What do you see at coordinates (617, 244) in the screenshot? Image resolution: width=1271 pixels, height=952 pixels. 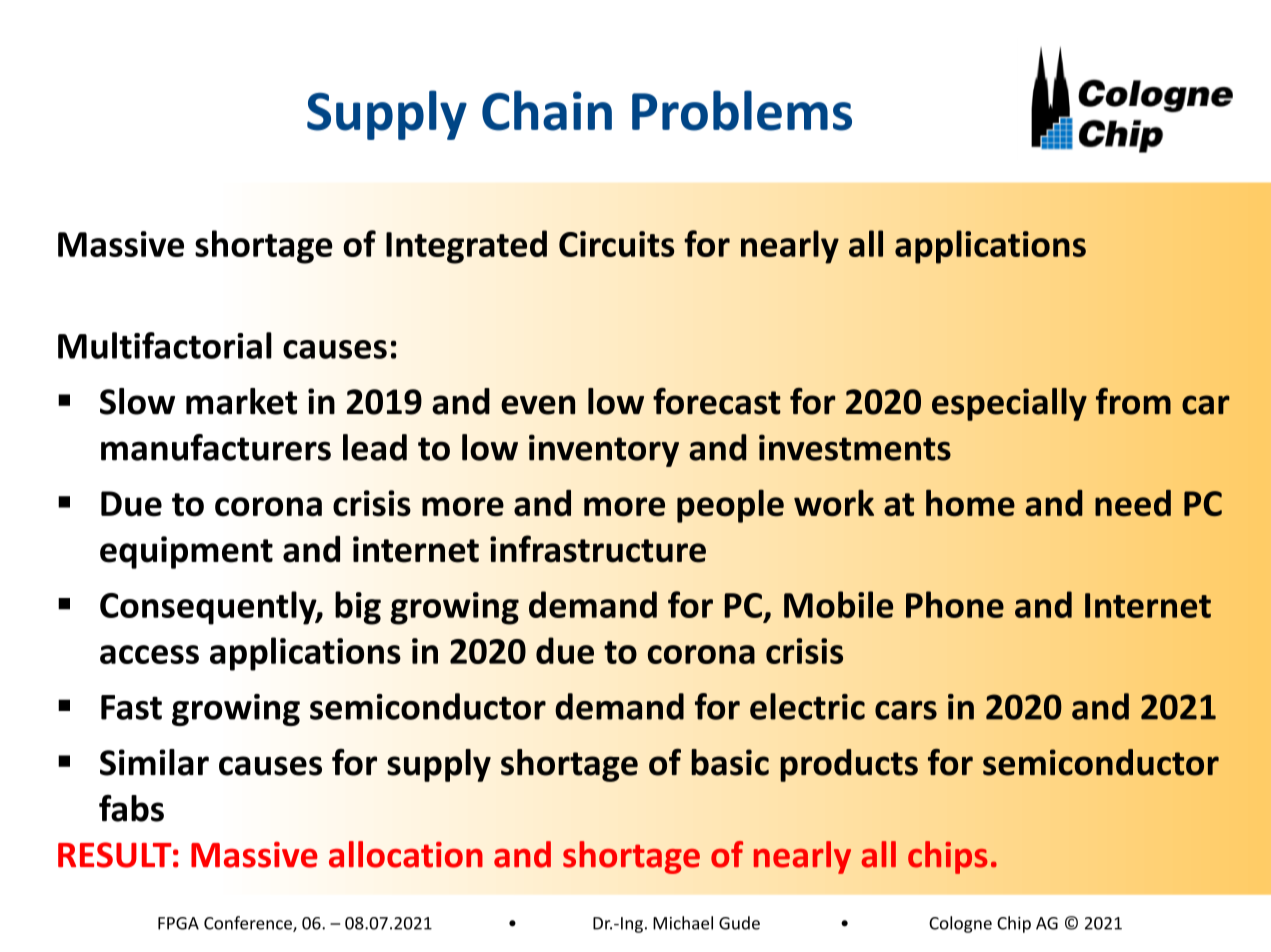 I see `Circuits` at bounding box center [617, 244].
